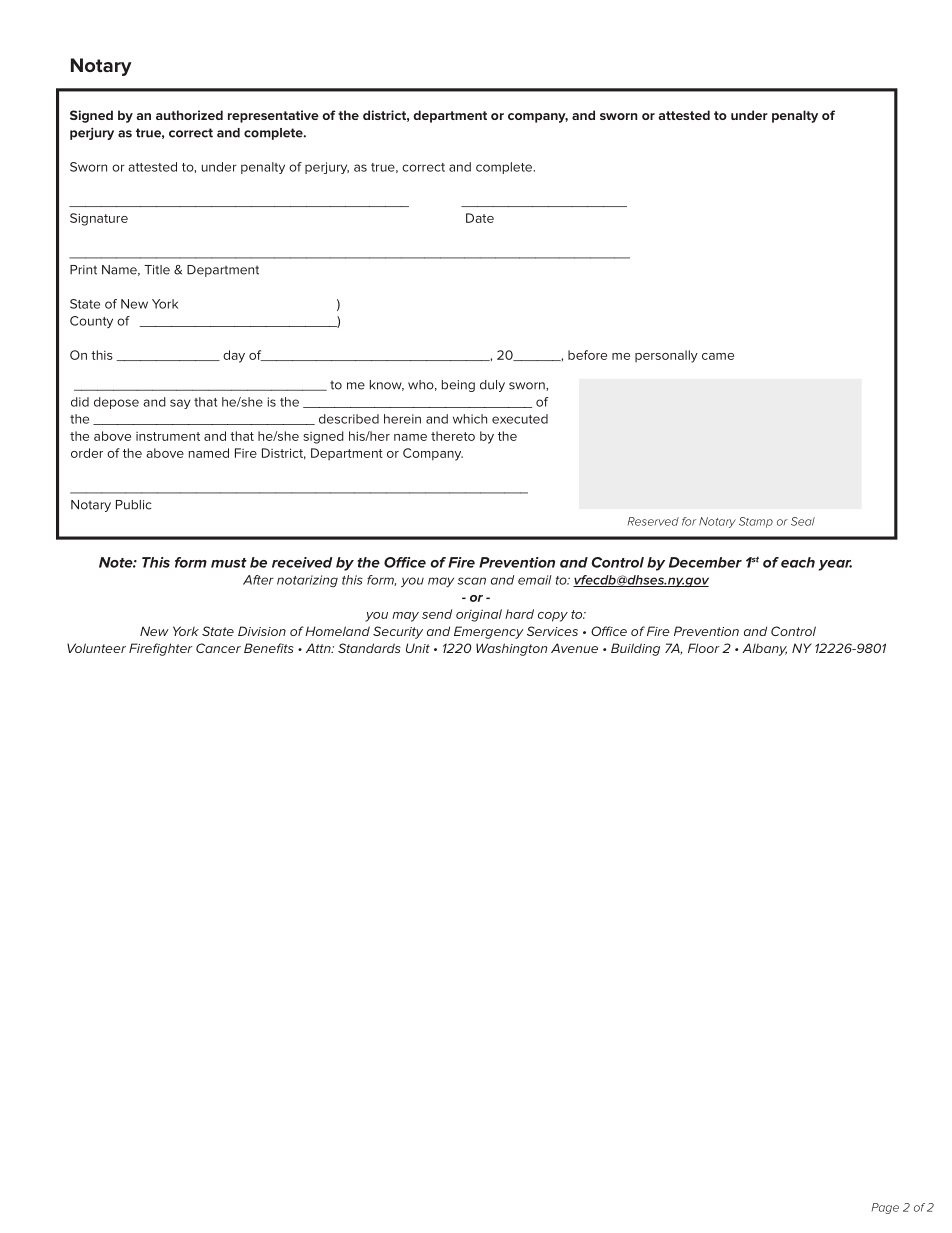 This screenshot has height=1233, width=952. What do you see at coordinates (764, 649) in the screenshot?
I see `Albany` at bounding box center [764, 649].
